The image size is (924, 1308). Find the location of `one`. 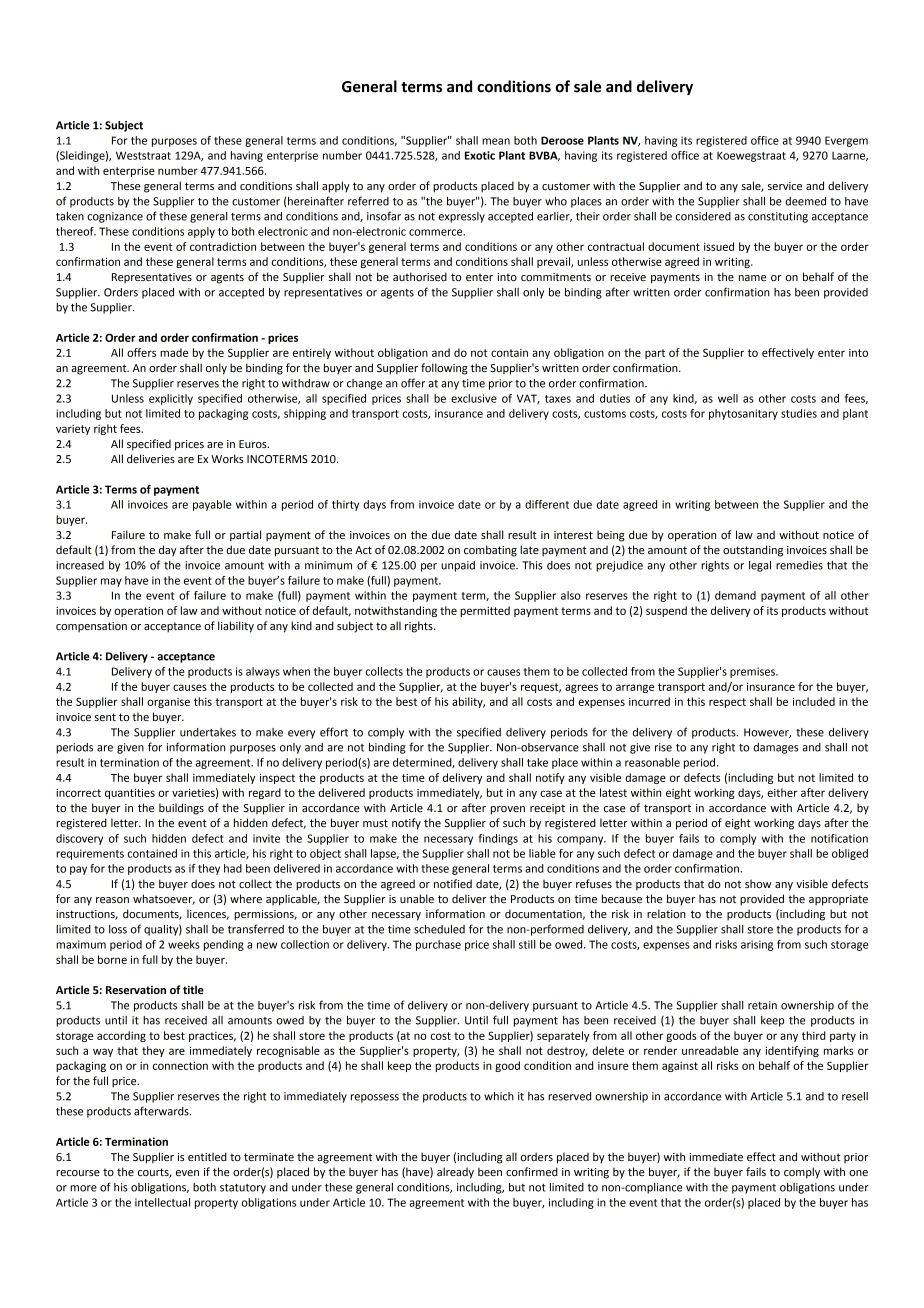

one is located at coordinates (858, 1173).
